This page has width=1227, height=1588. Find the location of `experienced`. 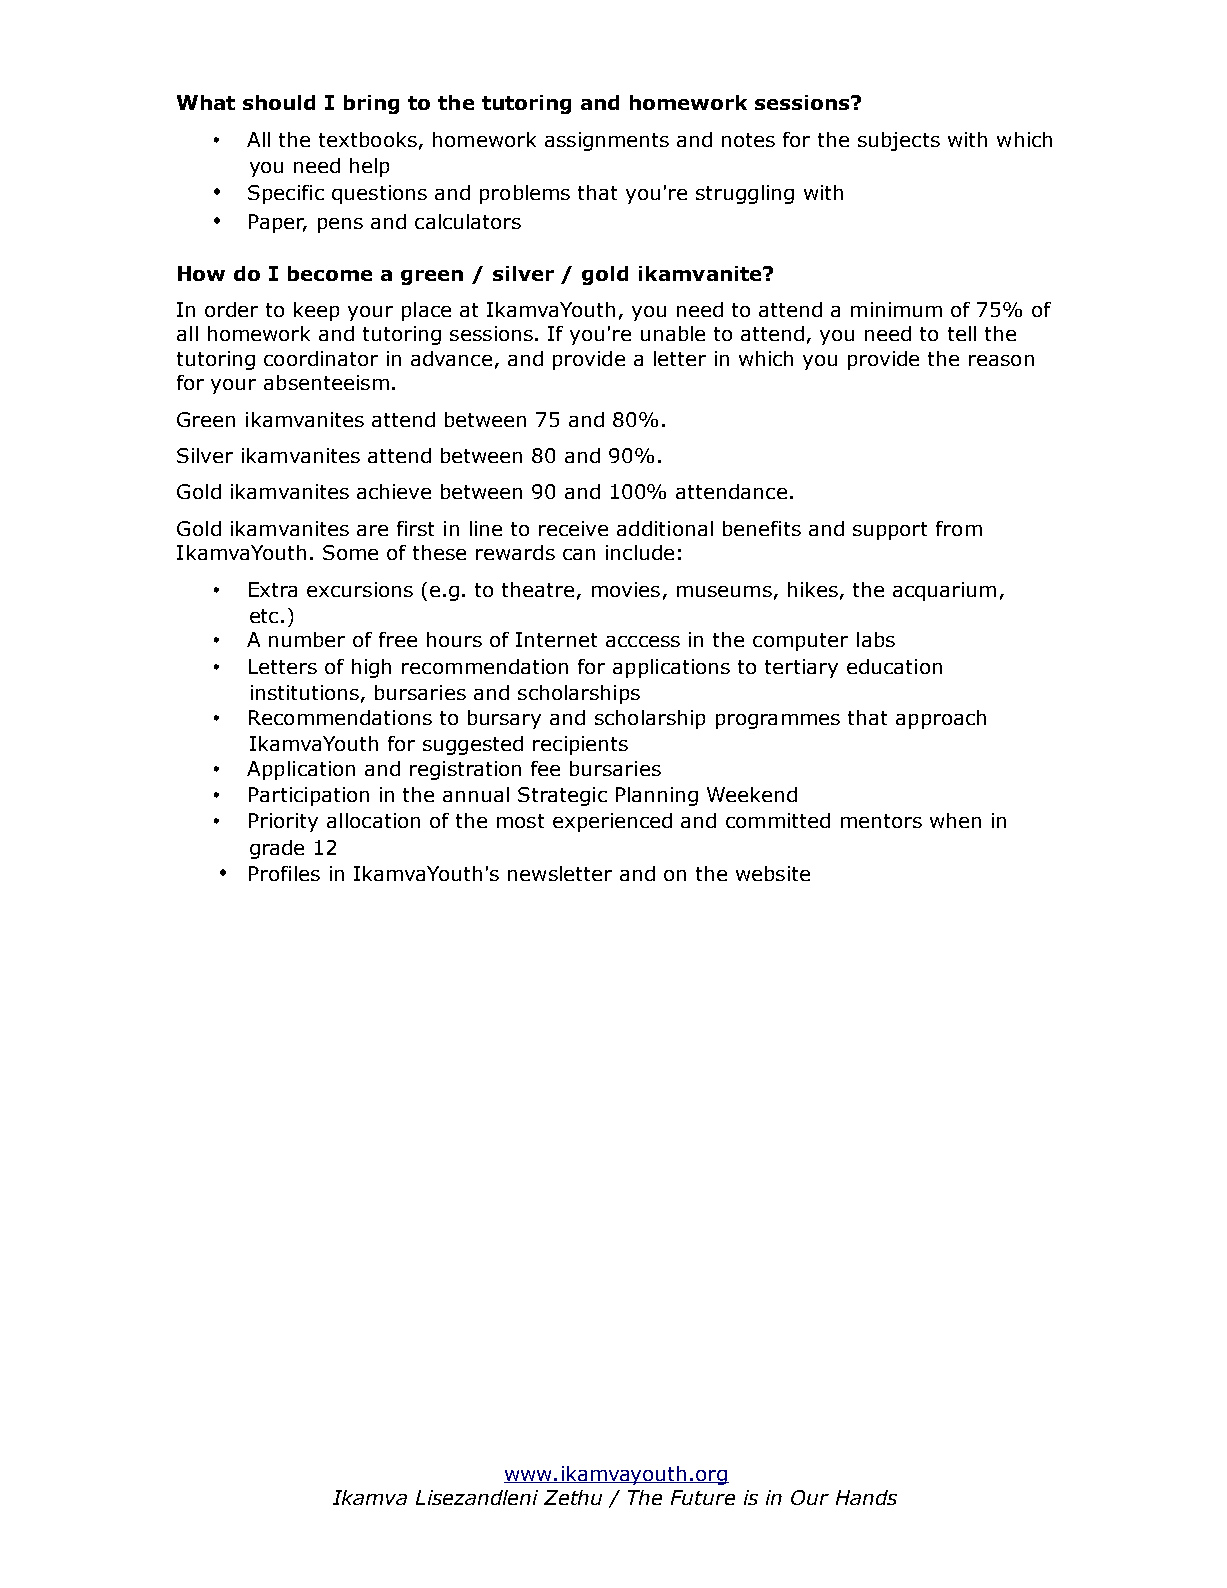

experienced is located at coordinates (612, 822).
